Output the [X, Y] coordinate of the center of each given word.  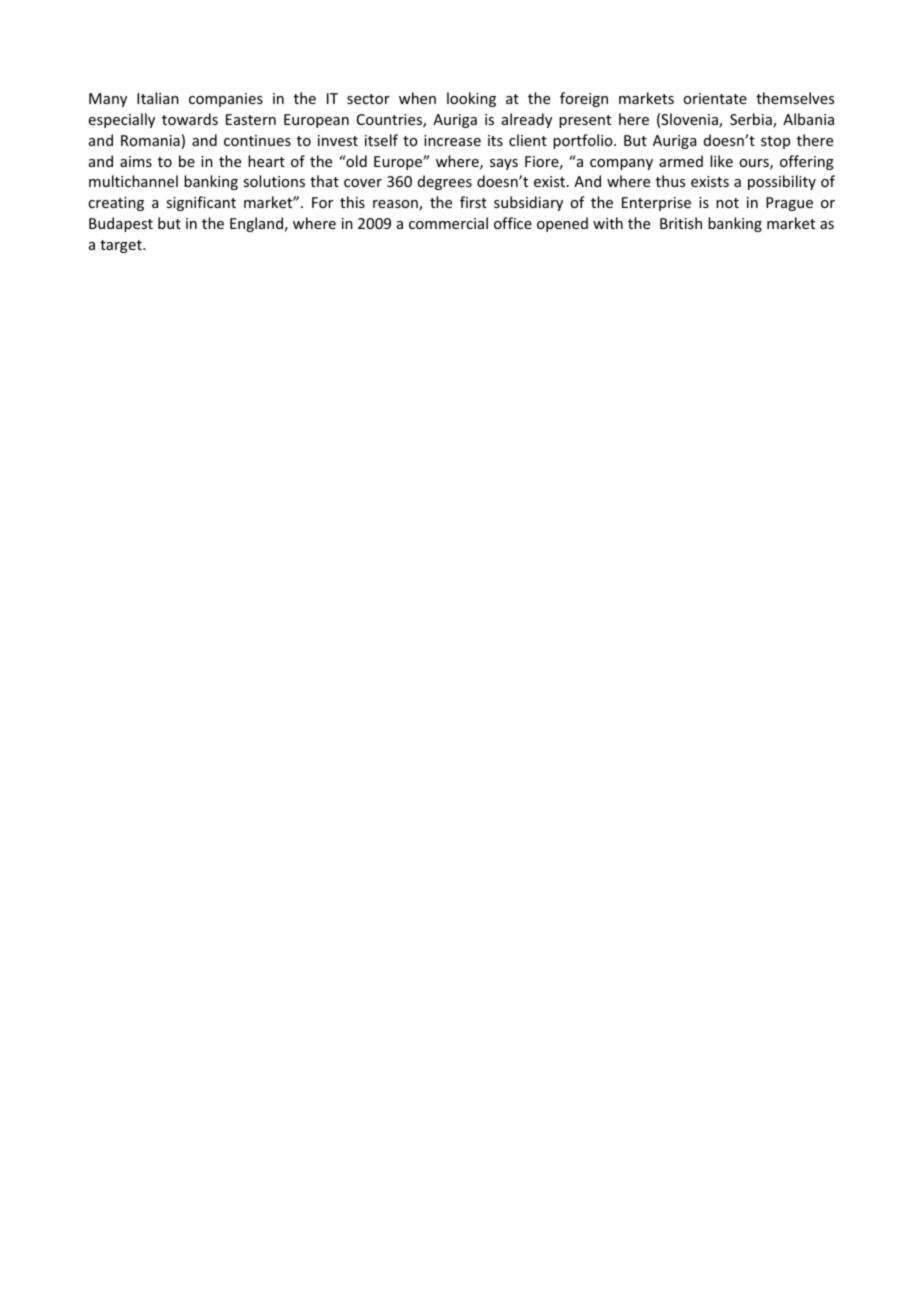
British [681, 223]
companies [226, 100]
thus [670, 181]
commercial [448, 223]
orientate [715, 98]
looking [471, 99]
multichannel [133, 181]
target [122, 246]
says [504, 164]
